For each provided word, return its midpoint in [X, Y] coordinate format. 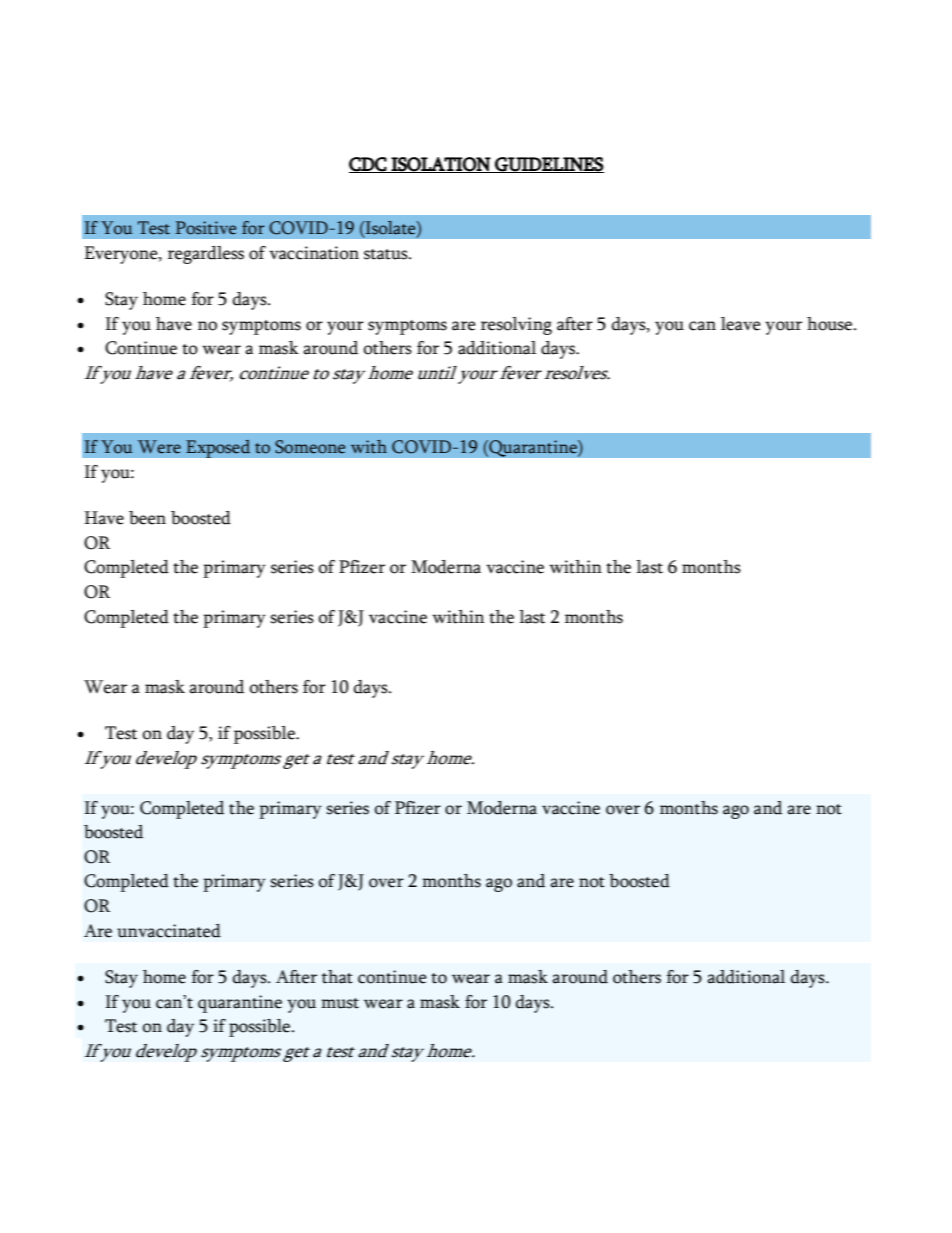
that [337, 977]
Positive [206, 228]
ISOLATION [441, 165]
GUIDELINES [548, 165]
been [147, 518]
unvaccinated [169, 931]
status [387, 254]
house [829, 324]
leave [741, 324]
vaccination [314, 253]
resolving [516, 326]
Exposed [218, 448]
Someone [310, 447]
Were [159, 447]
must [340, 1003]
